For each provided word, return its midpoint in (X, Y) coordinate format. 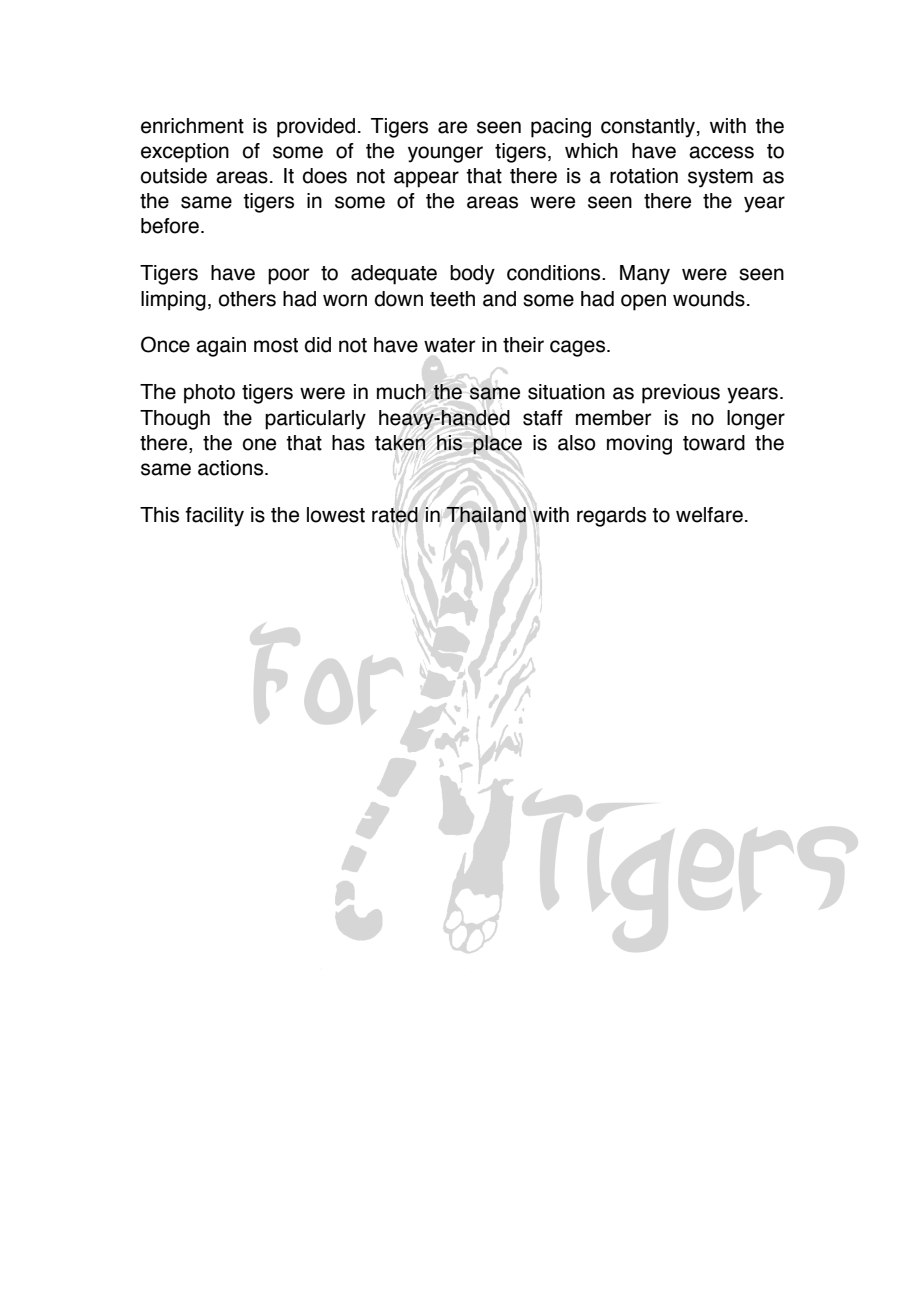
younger (445, 154)
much (401, 392)
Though (175, 420)
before (170, 226)
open (643, 302)
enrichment (192, 126)
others (247, 299)
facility (215, 517)
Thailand (486, 515)
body (472, 275)
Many (645, 275)
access (721, 152)
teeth (452, 299)
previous (681, 394)
